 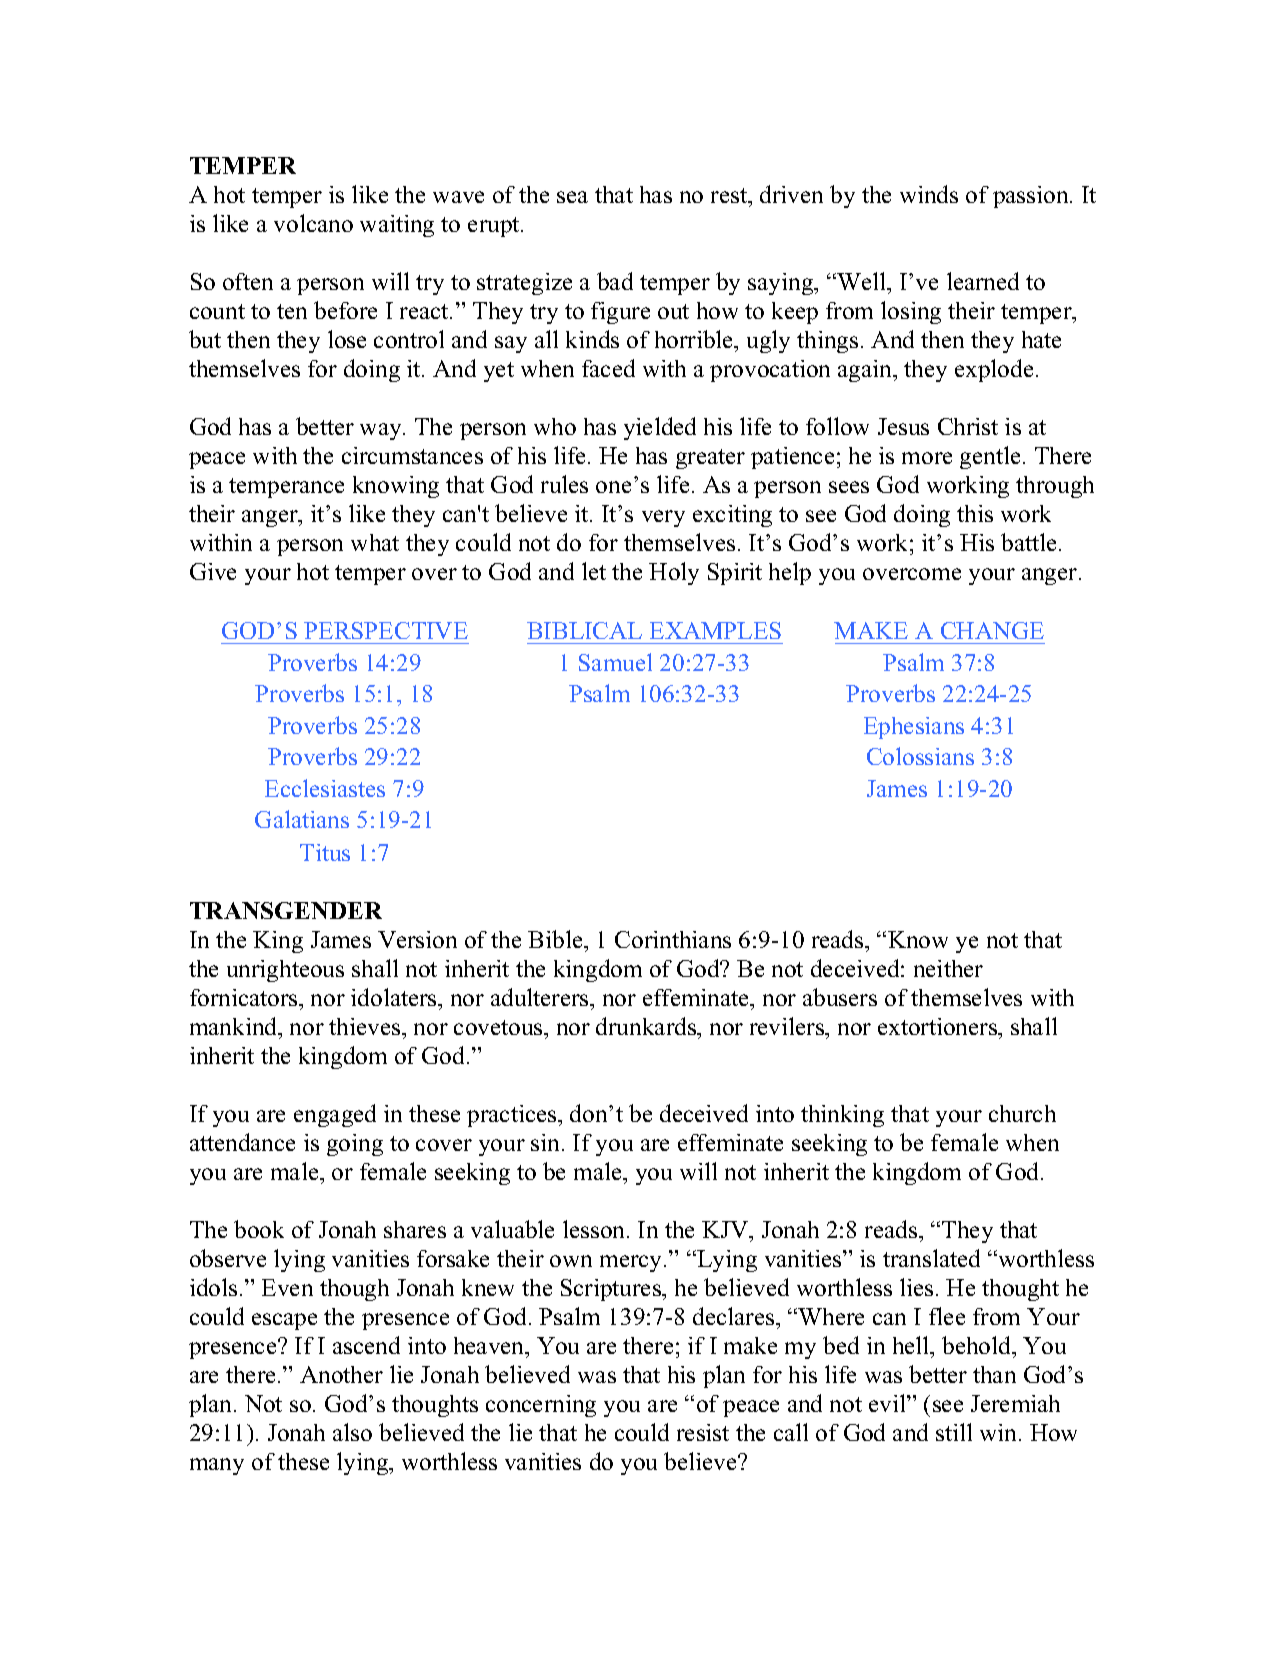 I want to click on way, so click(x=382, y=431).
